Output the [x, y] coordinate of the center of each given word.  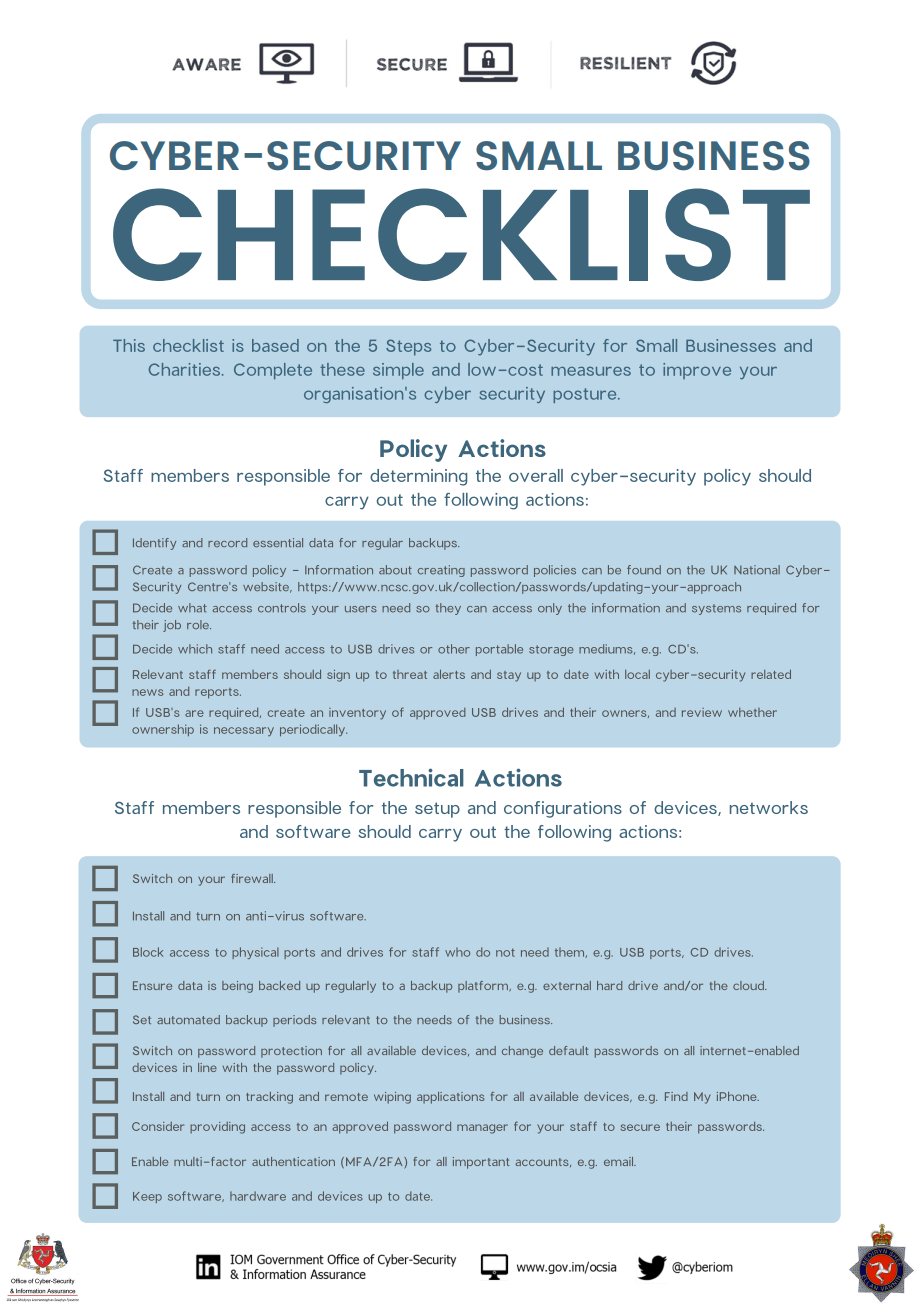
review [702, 712]
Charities [186, 369]
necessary [244, 731]
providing [217, 1128]
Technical [411, 777]
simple [398, 371]
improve [697, 371]
